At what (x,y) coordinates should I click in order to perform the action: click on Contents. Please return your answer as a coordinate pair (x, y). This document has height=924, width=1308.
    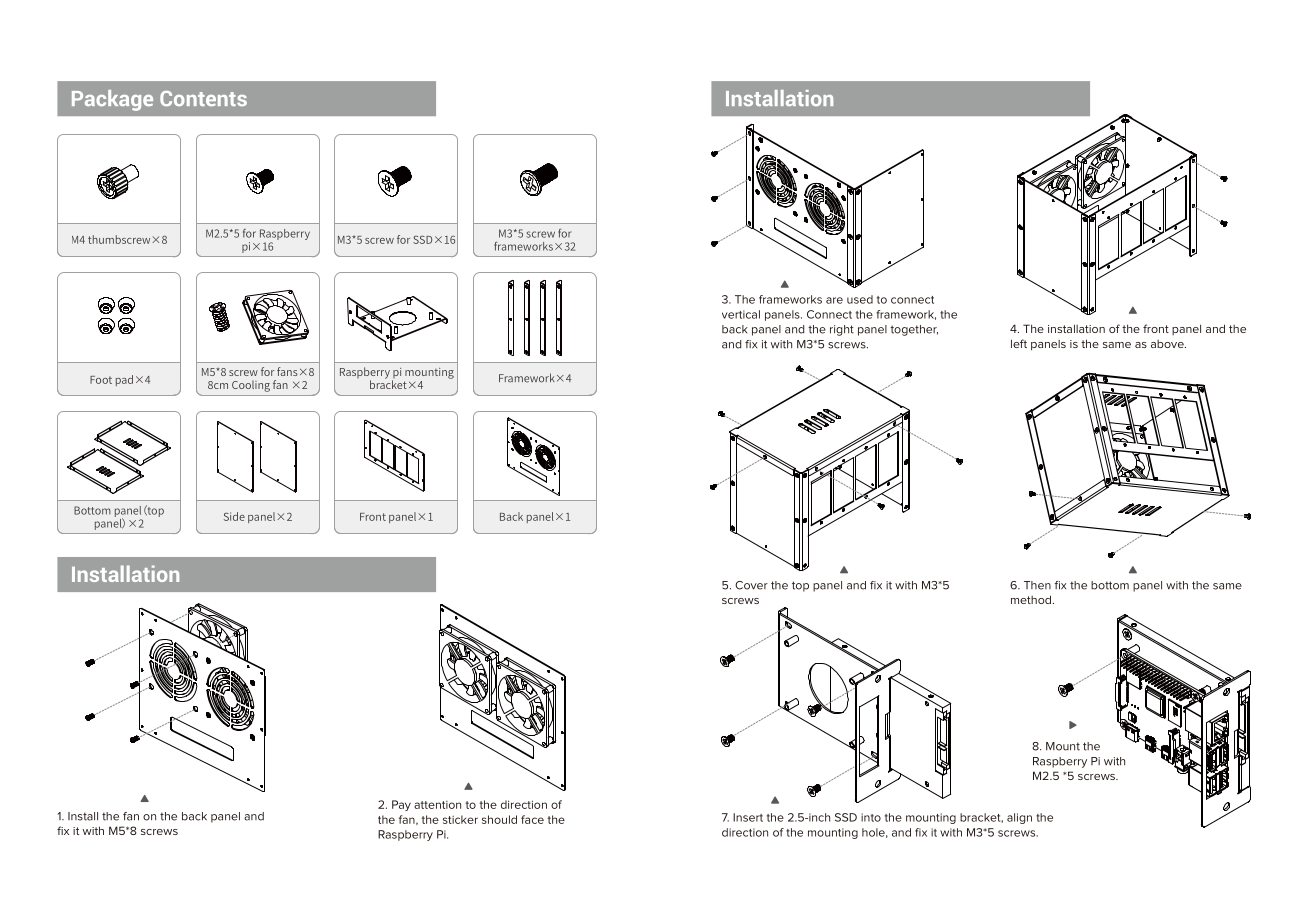
    Looking at the image, I should click on (203, 98).
